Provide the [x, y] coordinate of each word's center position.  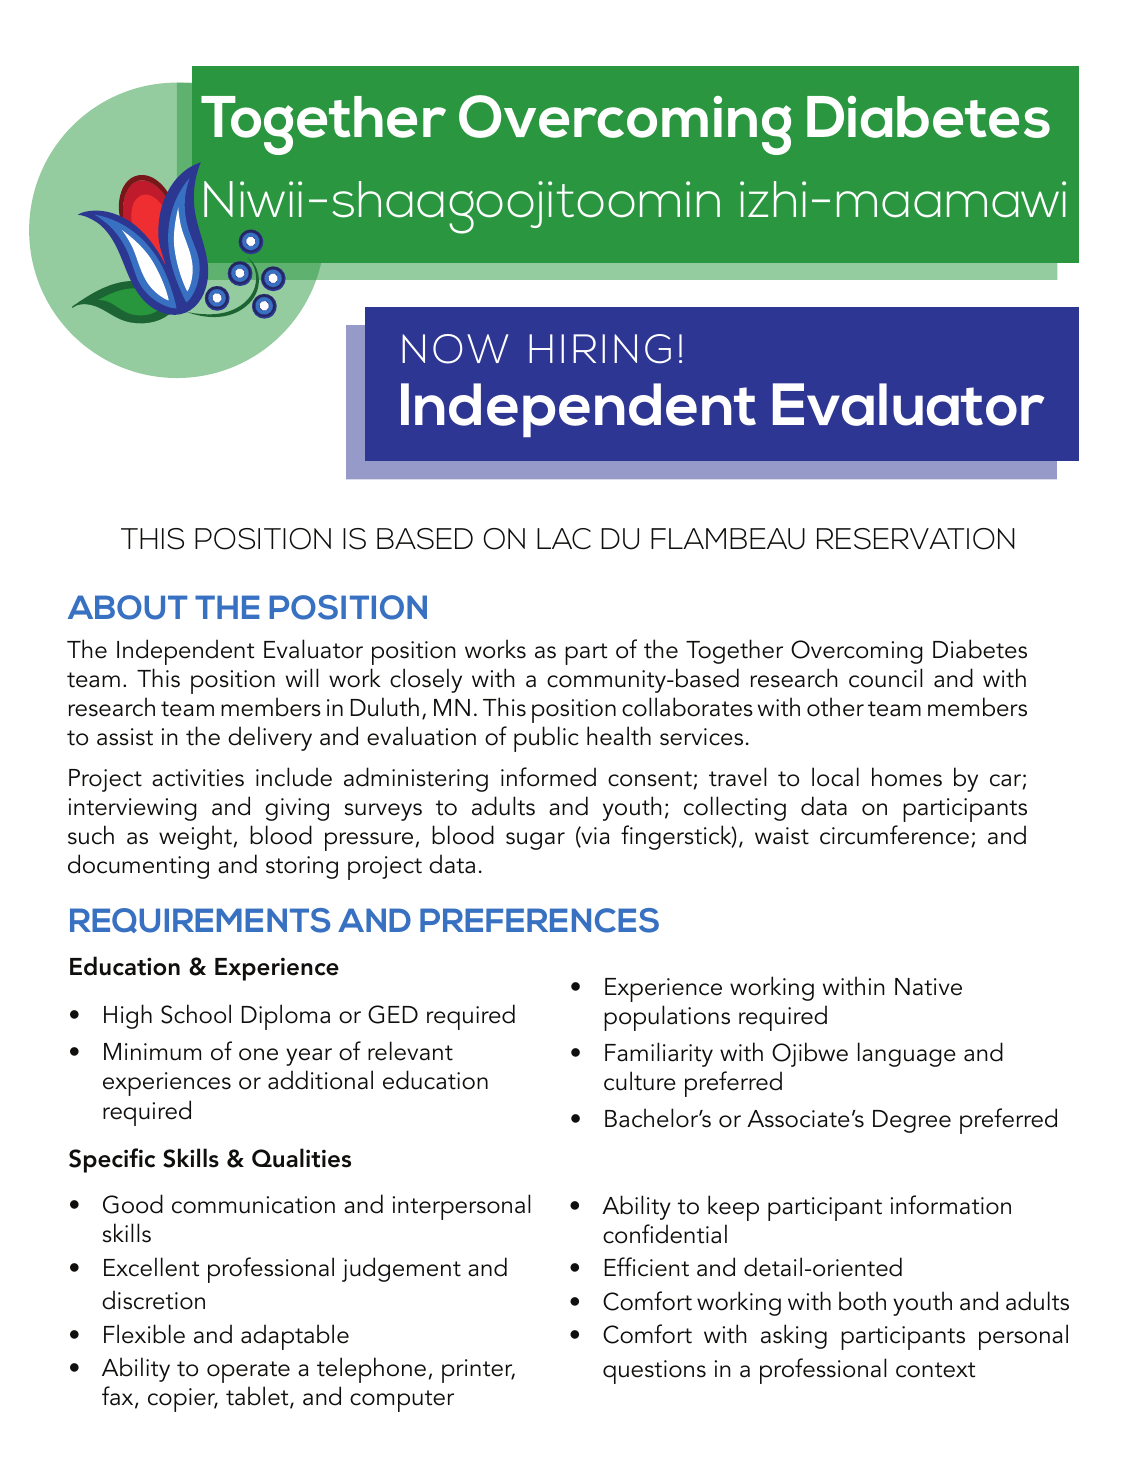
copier [183, 1400]
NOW [455, 349]
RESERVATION [916, 539]
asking [794, 1336]
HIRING [600, 349]
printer [478, 1371]
